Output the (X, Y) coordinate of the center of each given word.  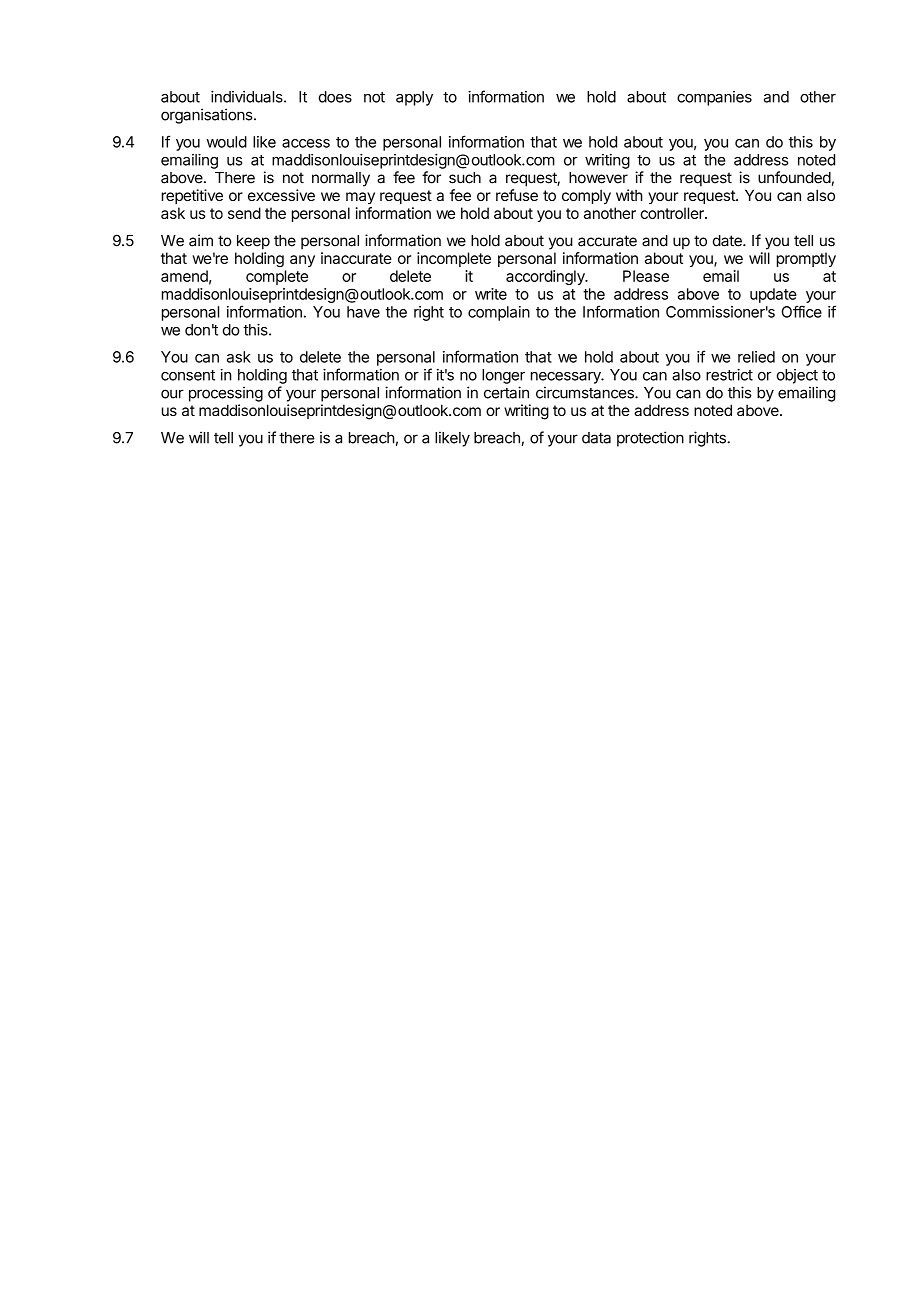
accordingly (546, 277)
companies (714, 98)
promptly (806, 259)
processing (226, 394)
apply (414, 98)
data (596, 438)
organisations (208, 116)
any (302, 261)
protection (650, 439)
